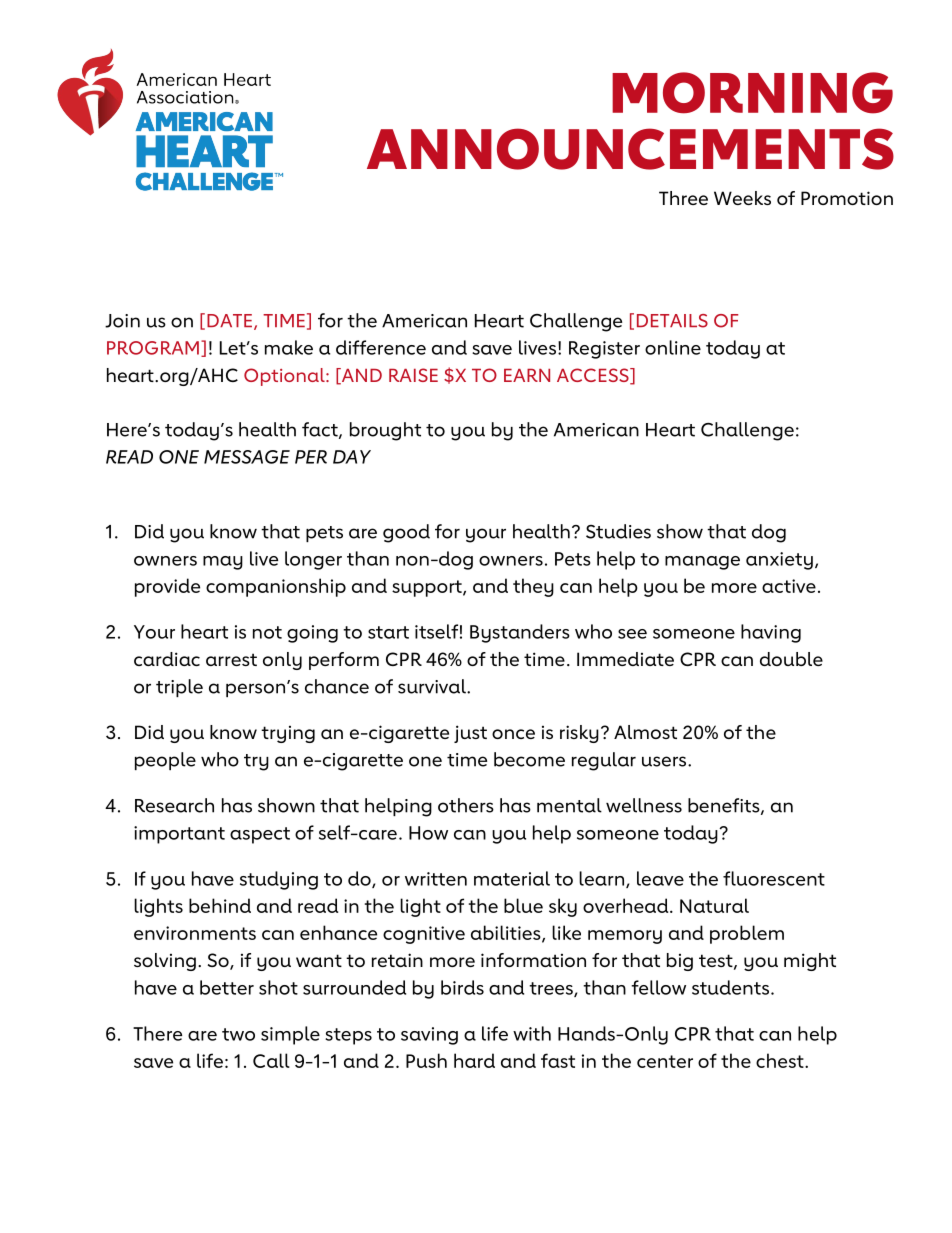 Image resolution: width=952 pixels, height=1233 pixels. I want to click on users, so click(665, 761).
